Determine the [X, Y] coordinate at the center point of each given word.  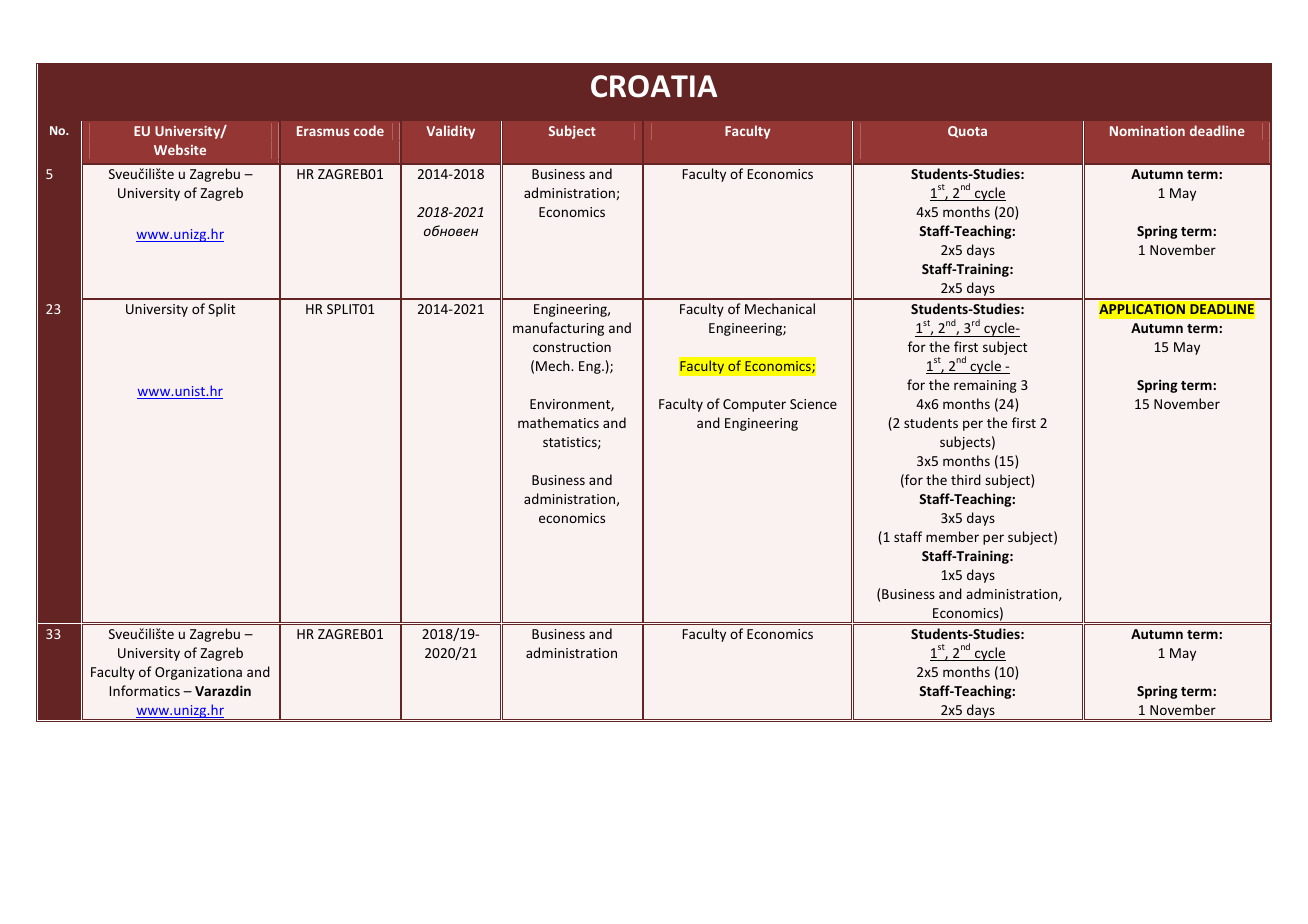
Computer [754, 405]
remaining [985, 386]
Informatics [145, 690]
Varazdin [223, 690]
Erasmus [323, 131]
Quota [967, 132]
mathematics [558, 422]
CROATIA [654, 86]
